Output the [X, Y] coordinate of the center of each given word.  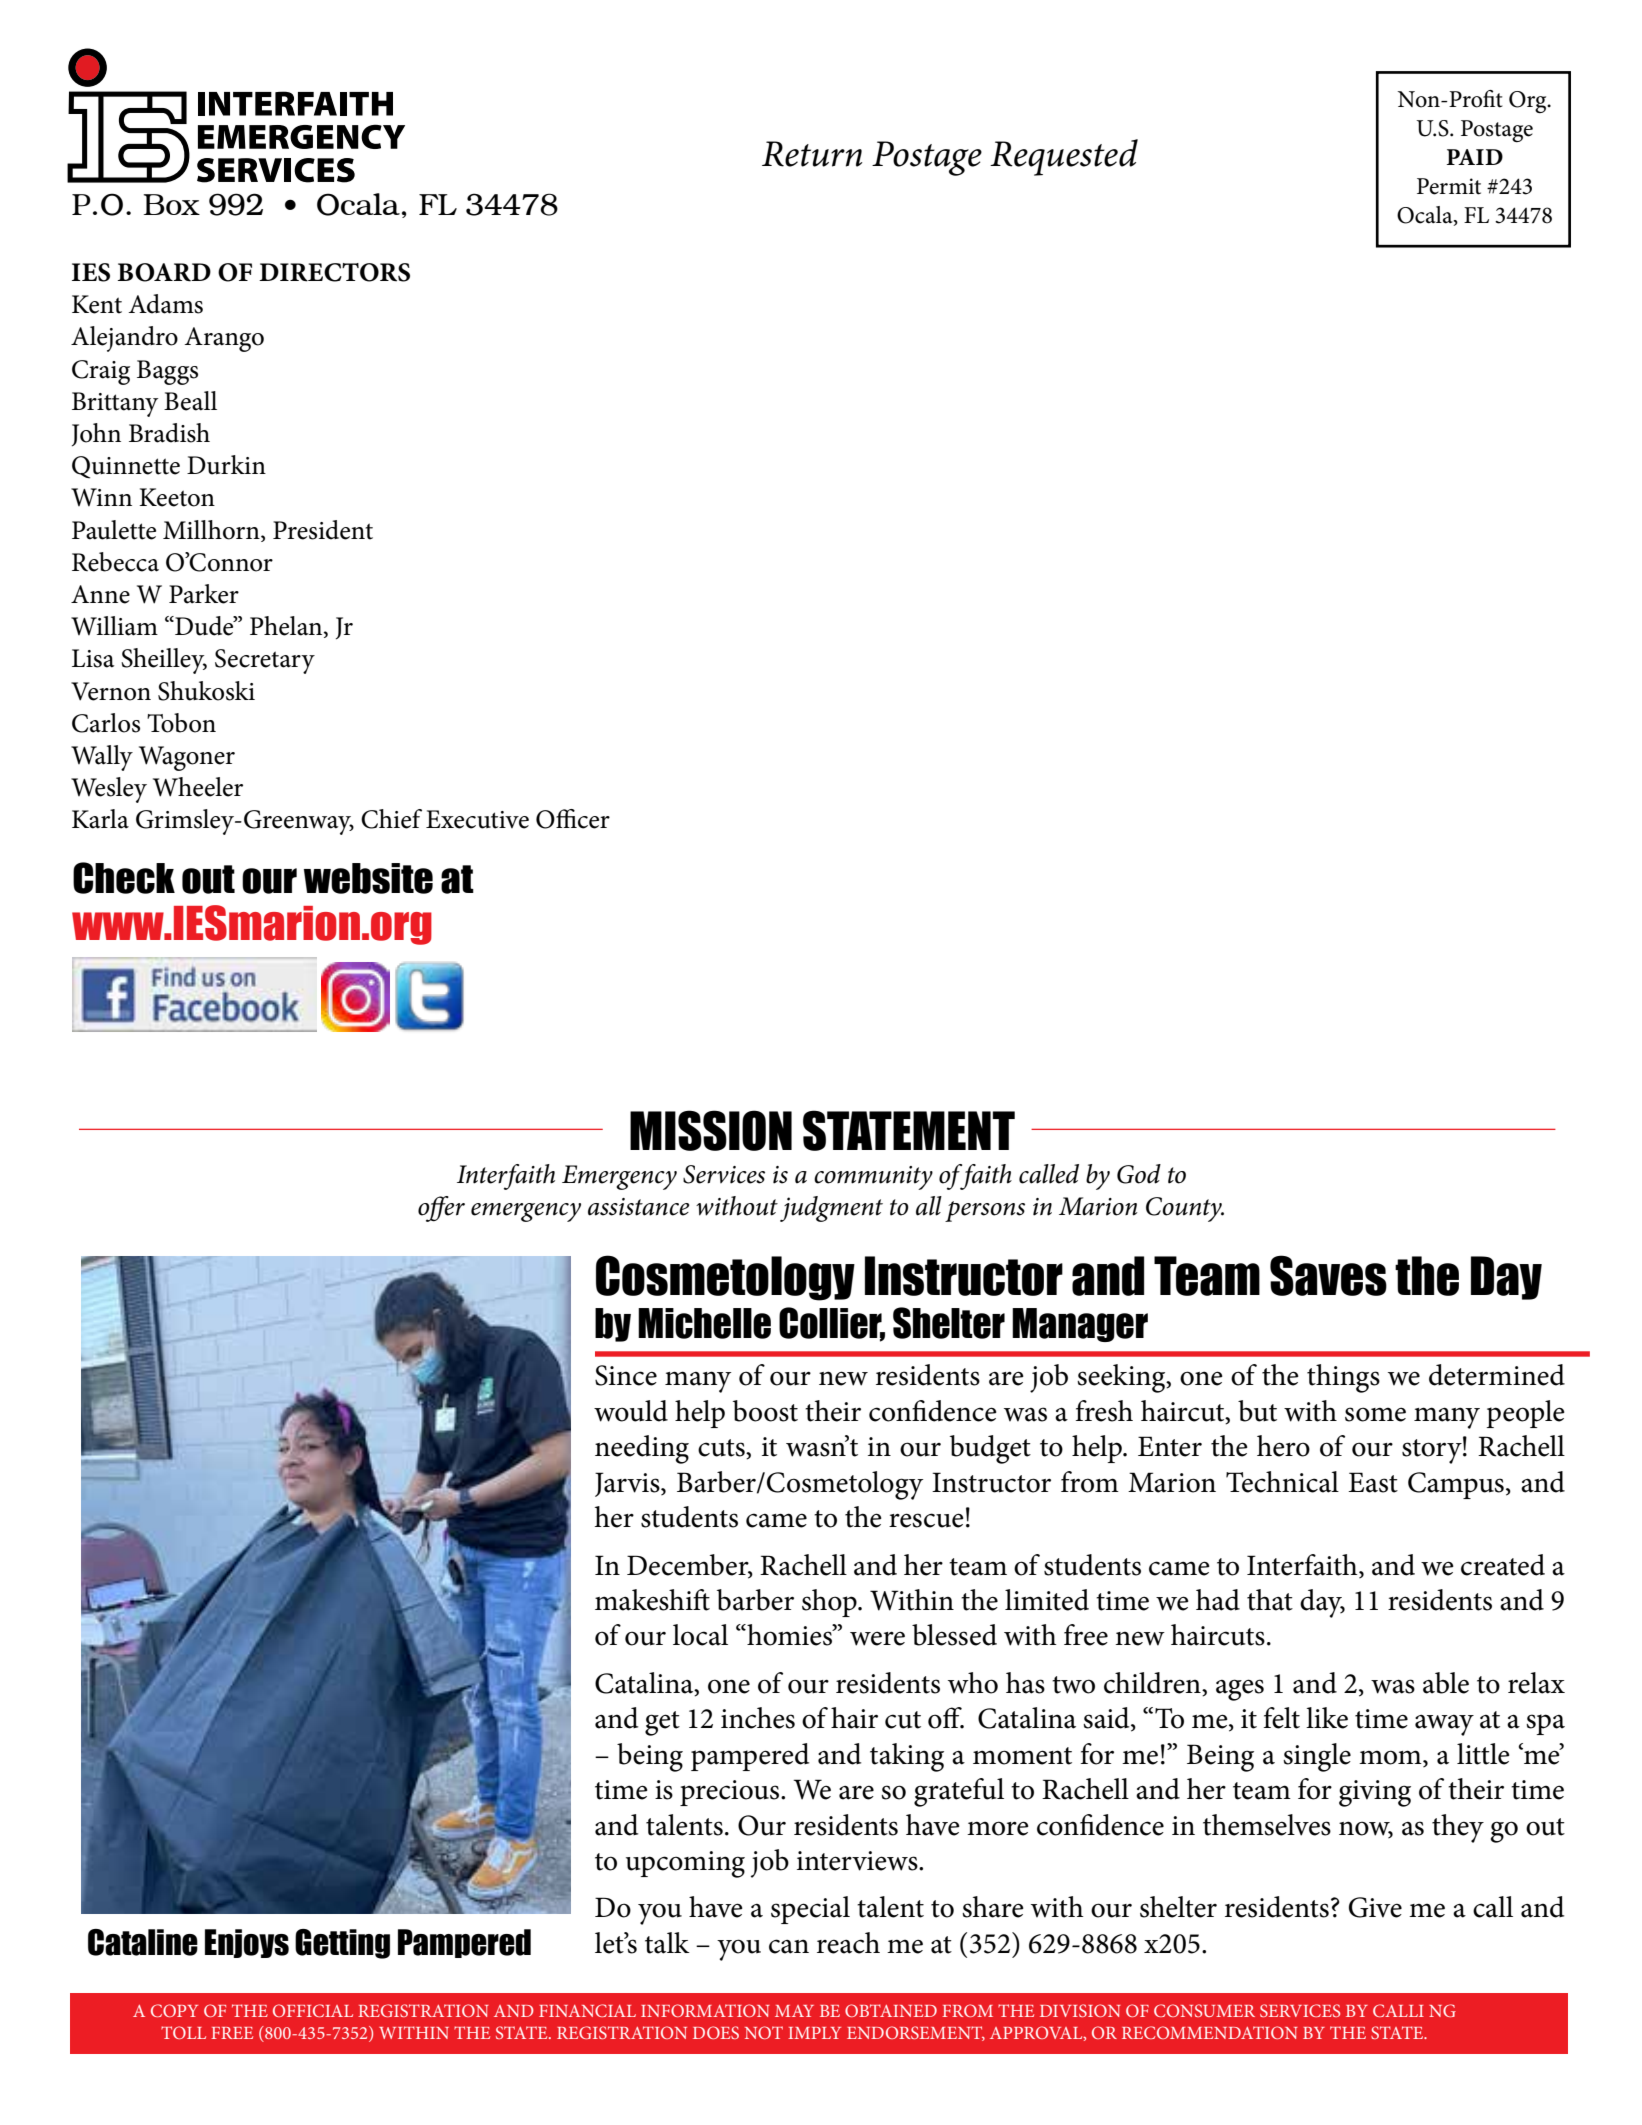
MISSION [711, 1130]
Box [172, 204]
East [1373, 1482]
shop [830, 1603]
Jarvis [628, 1484]
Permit [1449, 186]
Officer [573, 819]
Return [812, 154]
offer [441, 1209]
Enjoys [247, 1943]
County [1185, 1209]
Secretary [265, 661]
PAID [1475, 157]
